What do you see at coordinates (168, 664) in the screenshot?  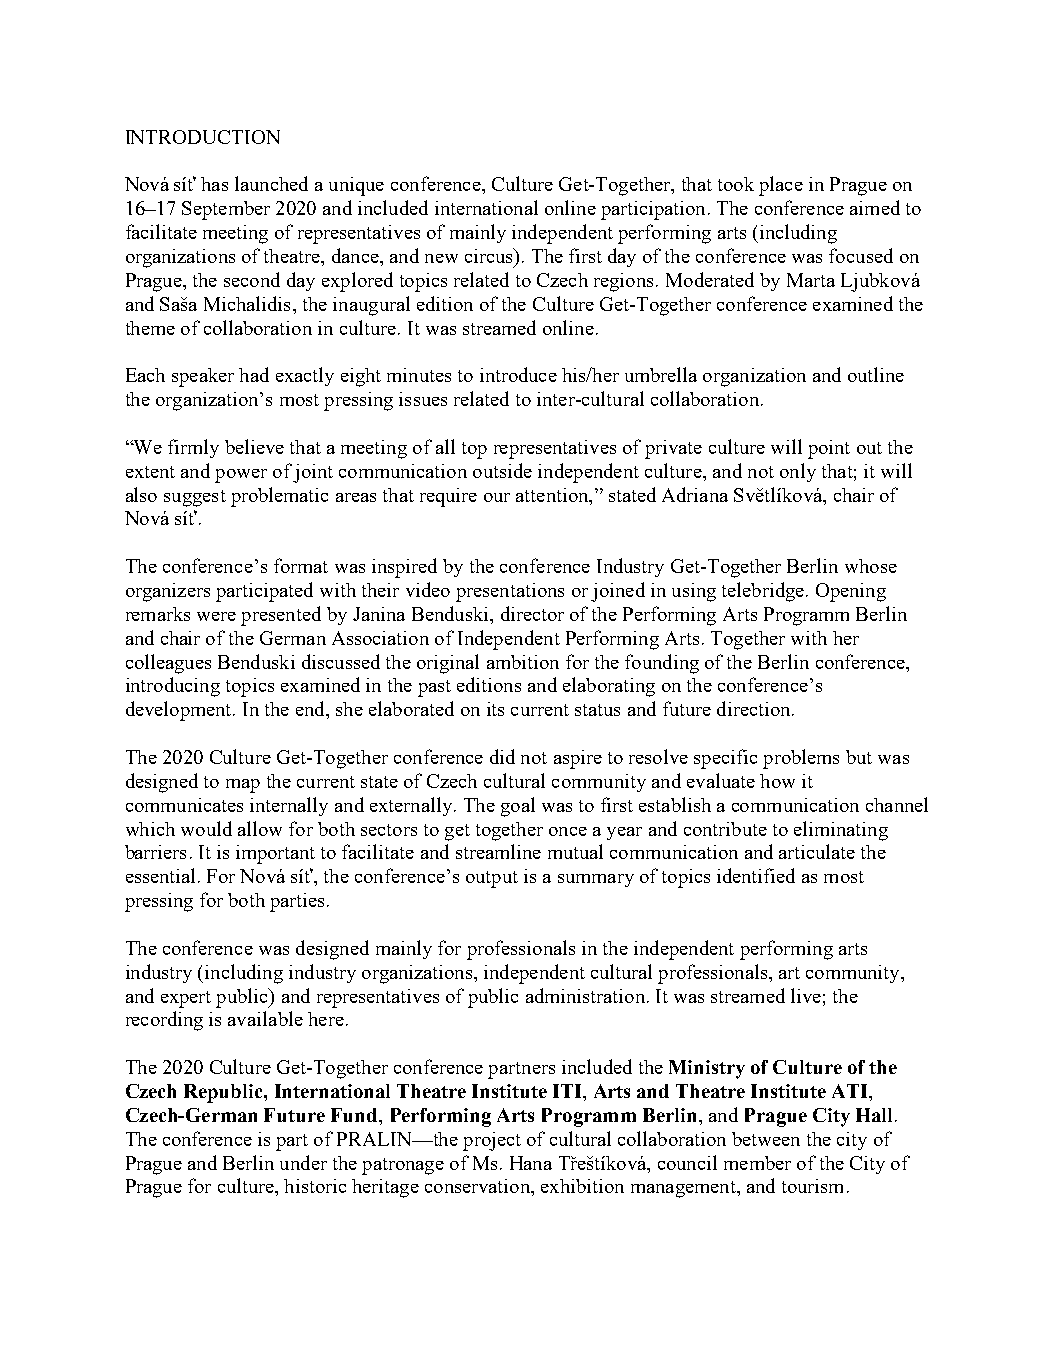 I see `colleagues` at bounding box center [168, 664].
